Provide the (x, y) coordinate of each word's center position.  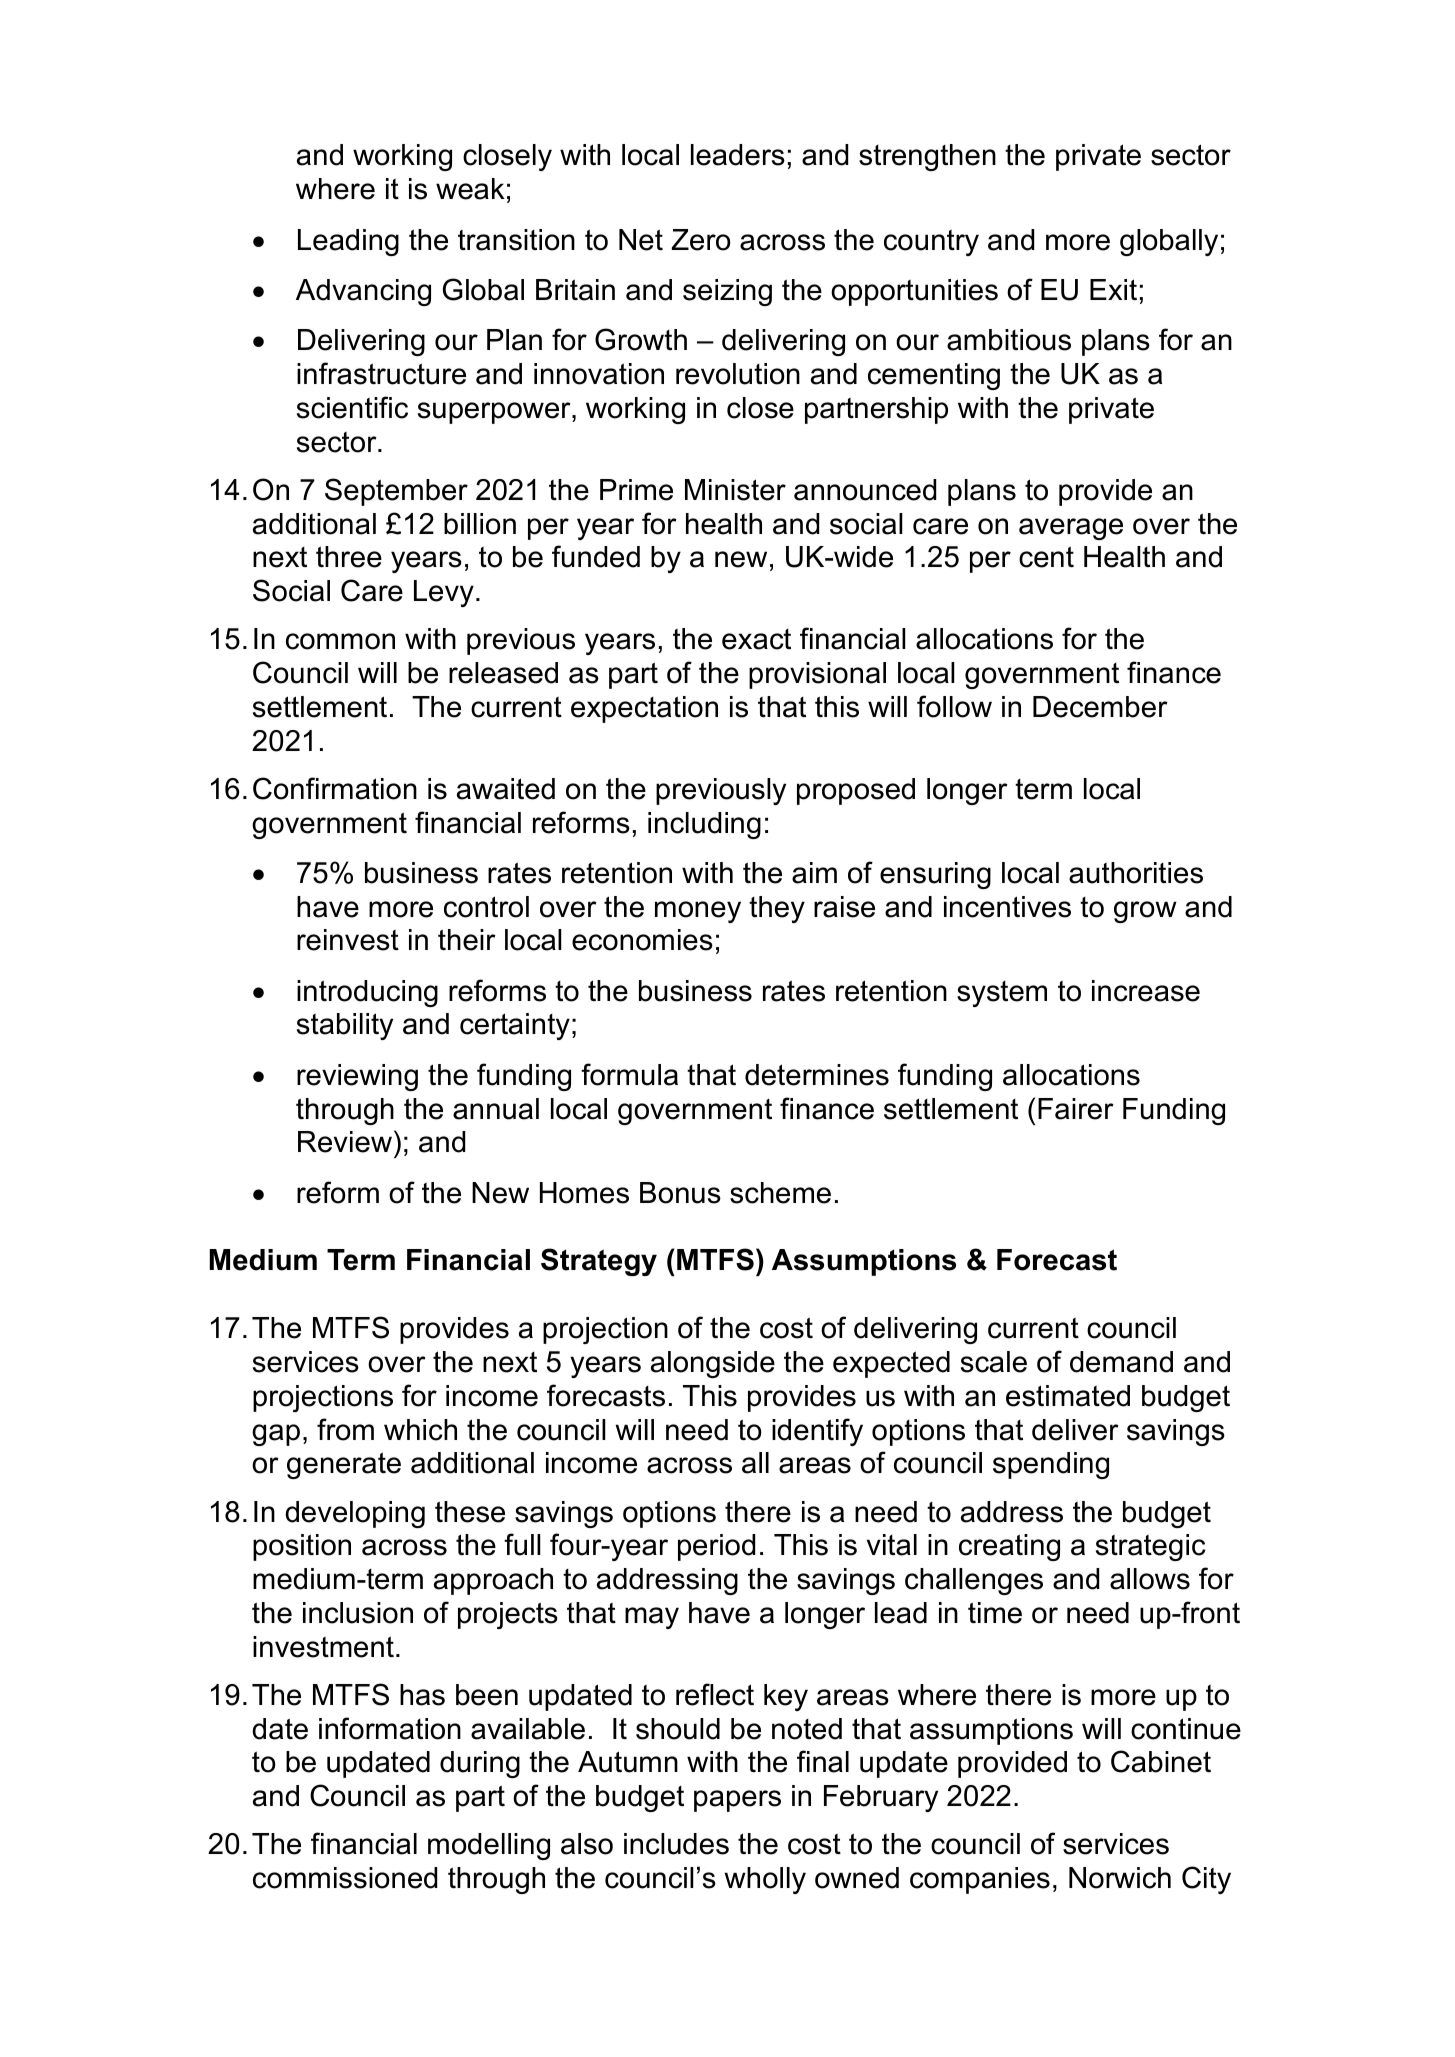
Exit (1113, 289)
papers (737, 1801)
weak (470, 189)
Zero (701, 240)
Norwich (1120, 1878)
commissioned (345, 1878)
